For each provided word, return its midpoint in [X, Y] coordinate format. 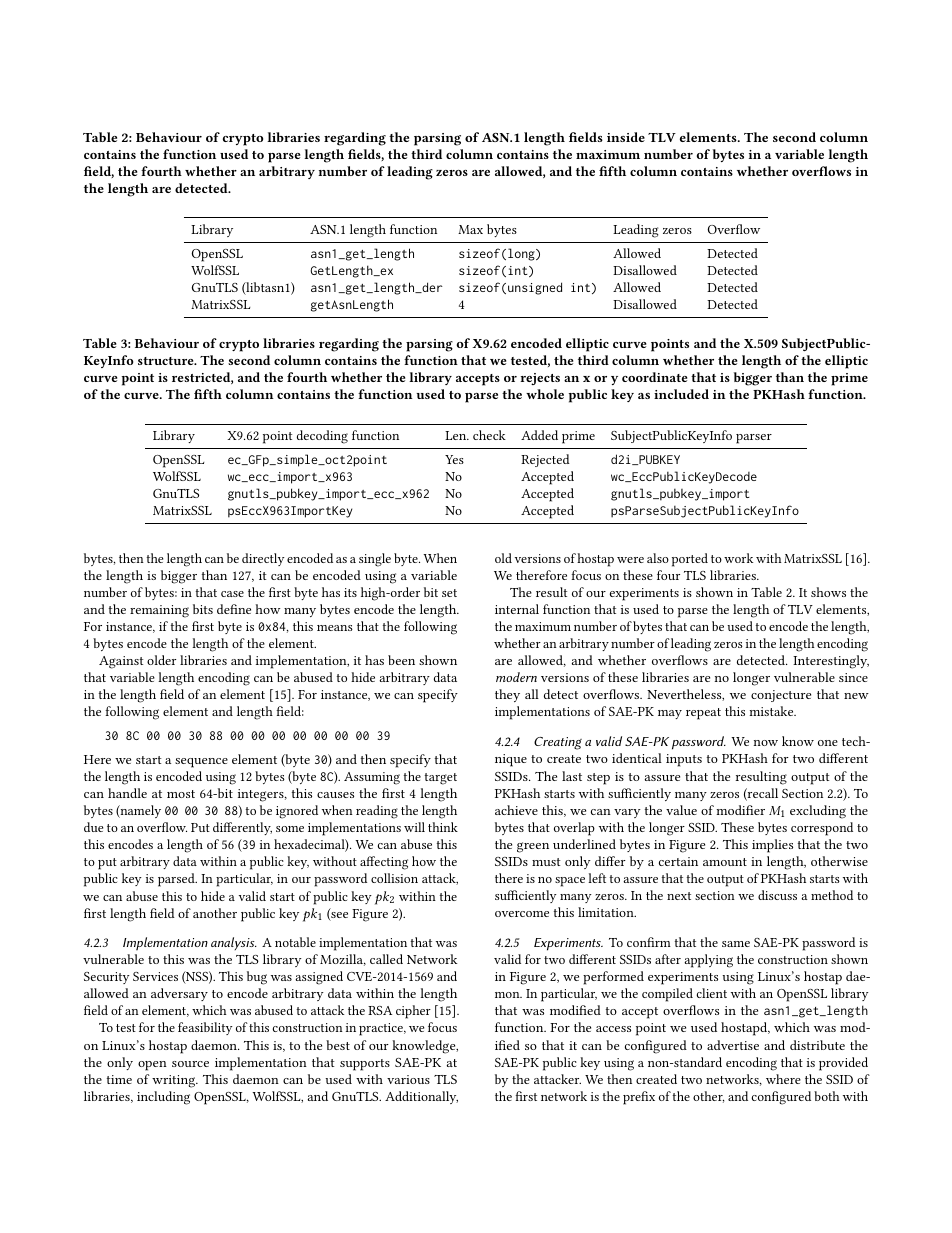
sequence [201, 763]
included [681, 394]
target [441, 779]
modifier [740, 810]
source [190, 1064]
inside [626, 137]
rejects [540, 379]
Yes [454, 459]
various [408, 1079]
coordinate [654, 377]
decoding [322, 437]
